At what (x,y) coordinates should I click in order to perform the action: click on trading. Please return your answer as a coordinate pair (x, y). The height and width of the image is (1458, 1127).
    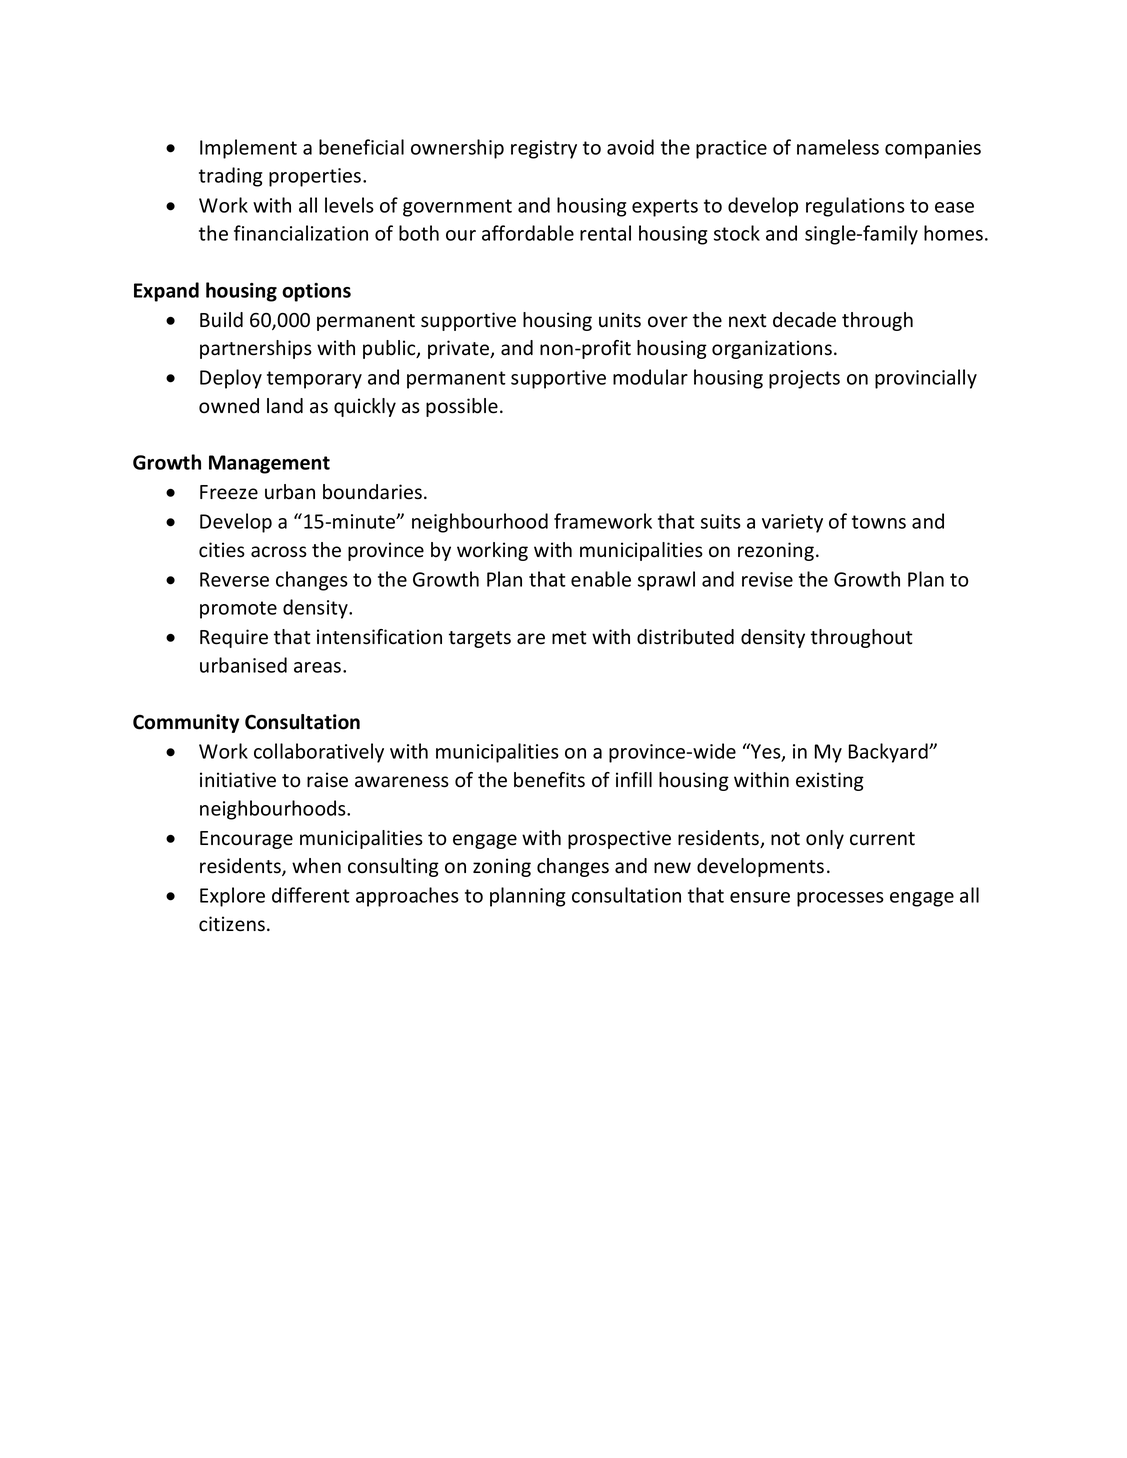
    Looking at the image, I should click on (230, 177).
